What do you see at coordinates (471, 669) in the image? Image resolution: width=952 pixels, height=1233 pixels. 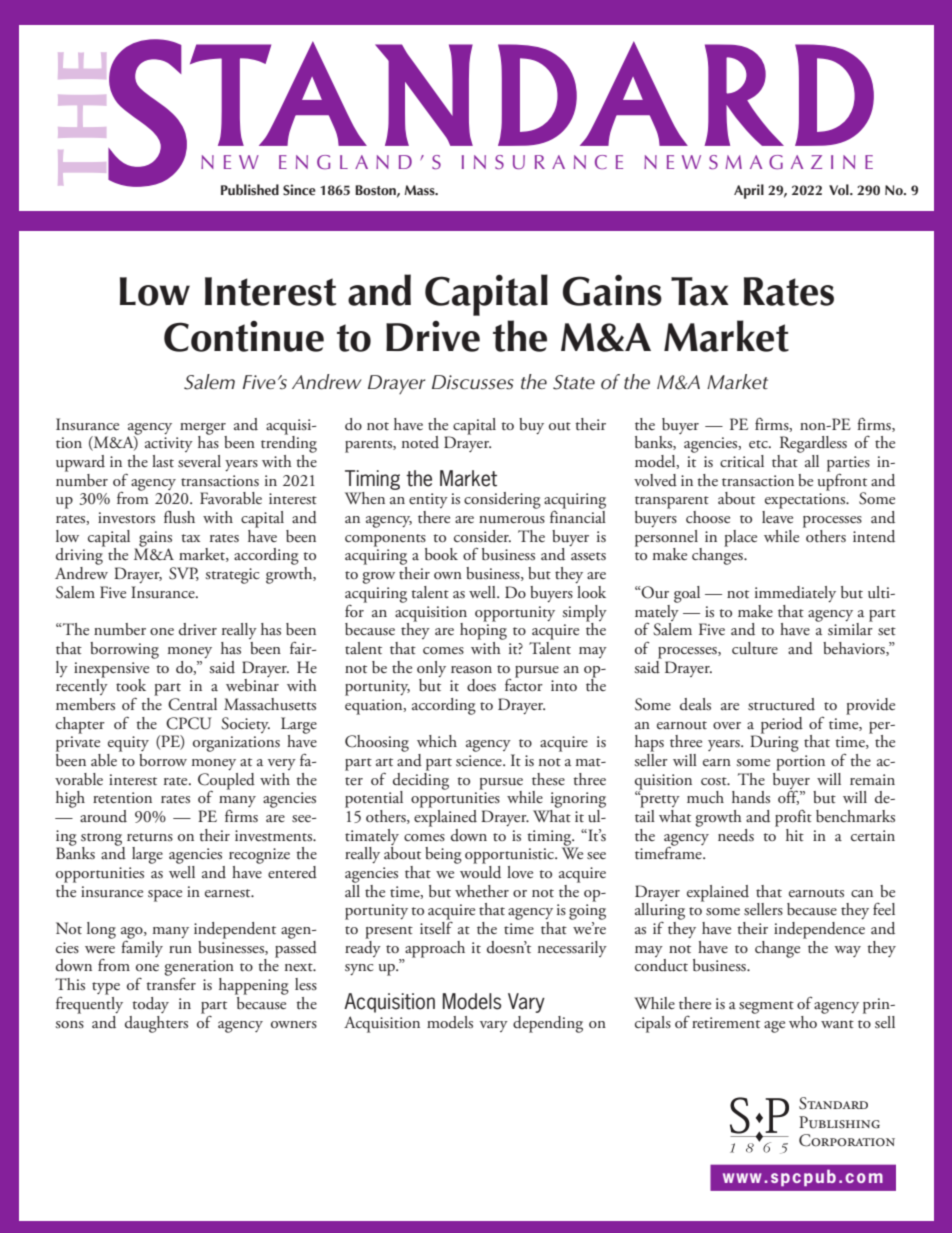 I see `reason` at bounding box center [471, 669].
